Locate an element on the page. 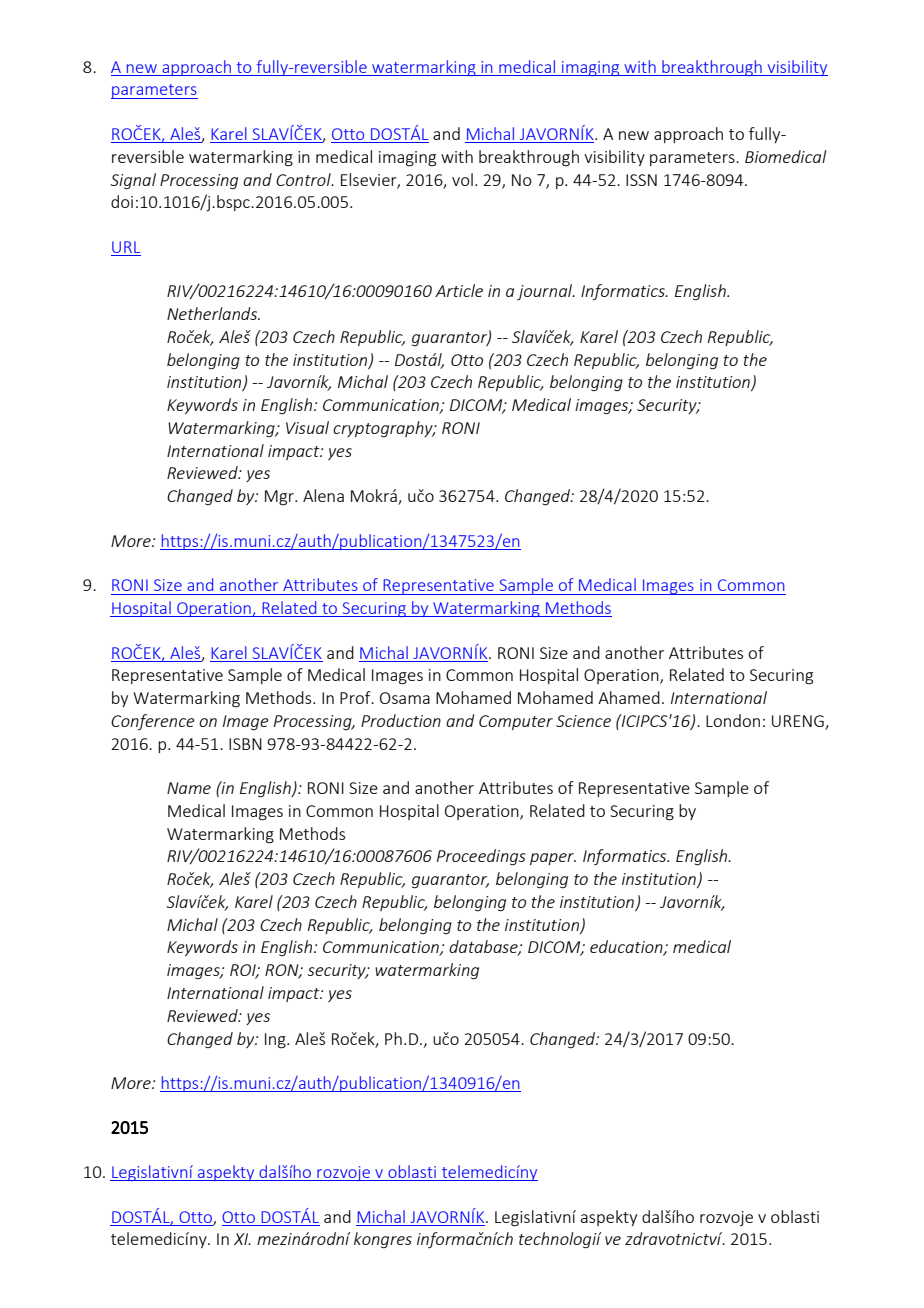 The width and height of the document is (924, 1308). Conference is located at coordinates (153, 722).
